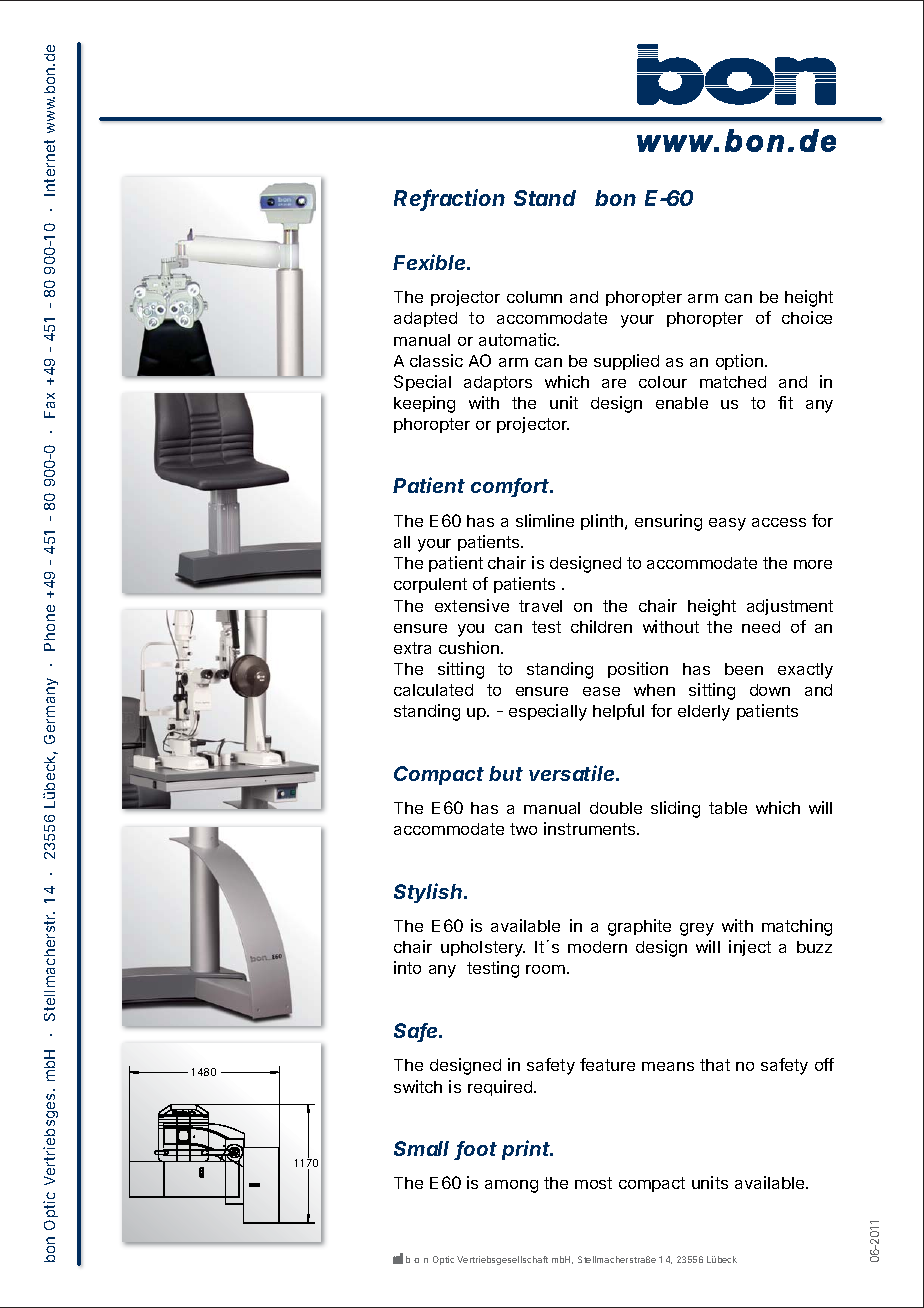  Describe the element at coordinates (449, 199) in the screenshot. I see `Refraction` at that location.
